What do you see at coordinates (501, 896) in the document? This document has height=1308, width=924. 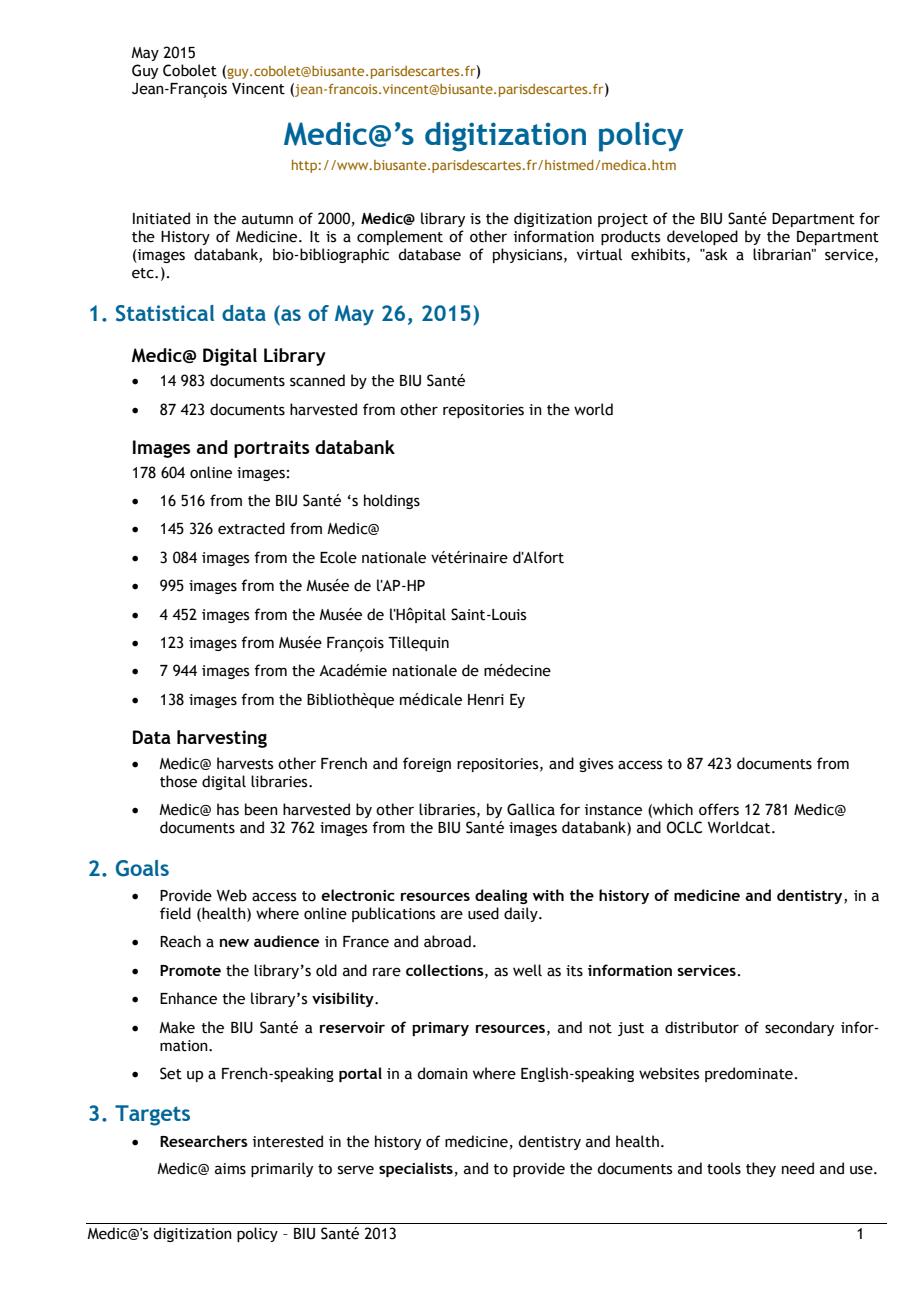 I see `dealing` at bounding box center [501, 896].
